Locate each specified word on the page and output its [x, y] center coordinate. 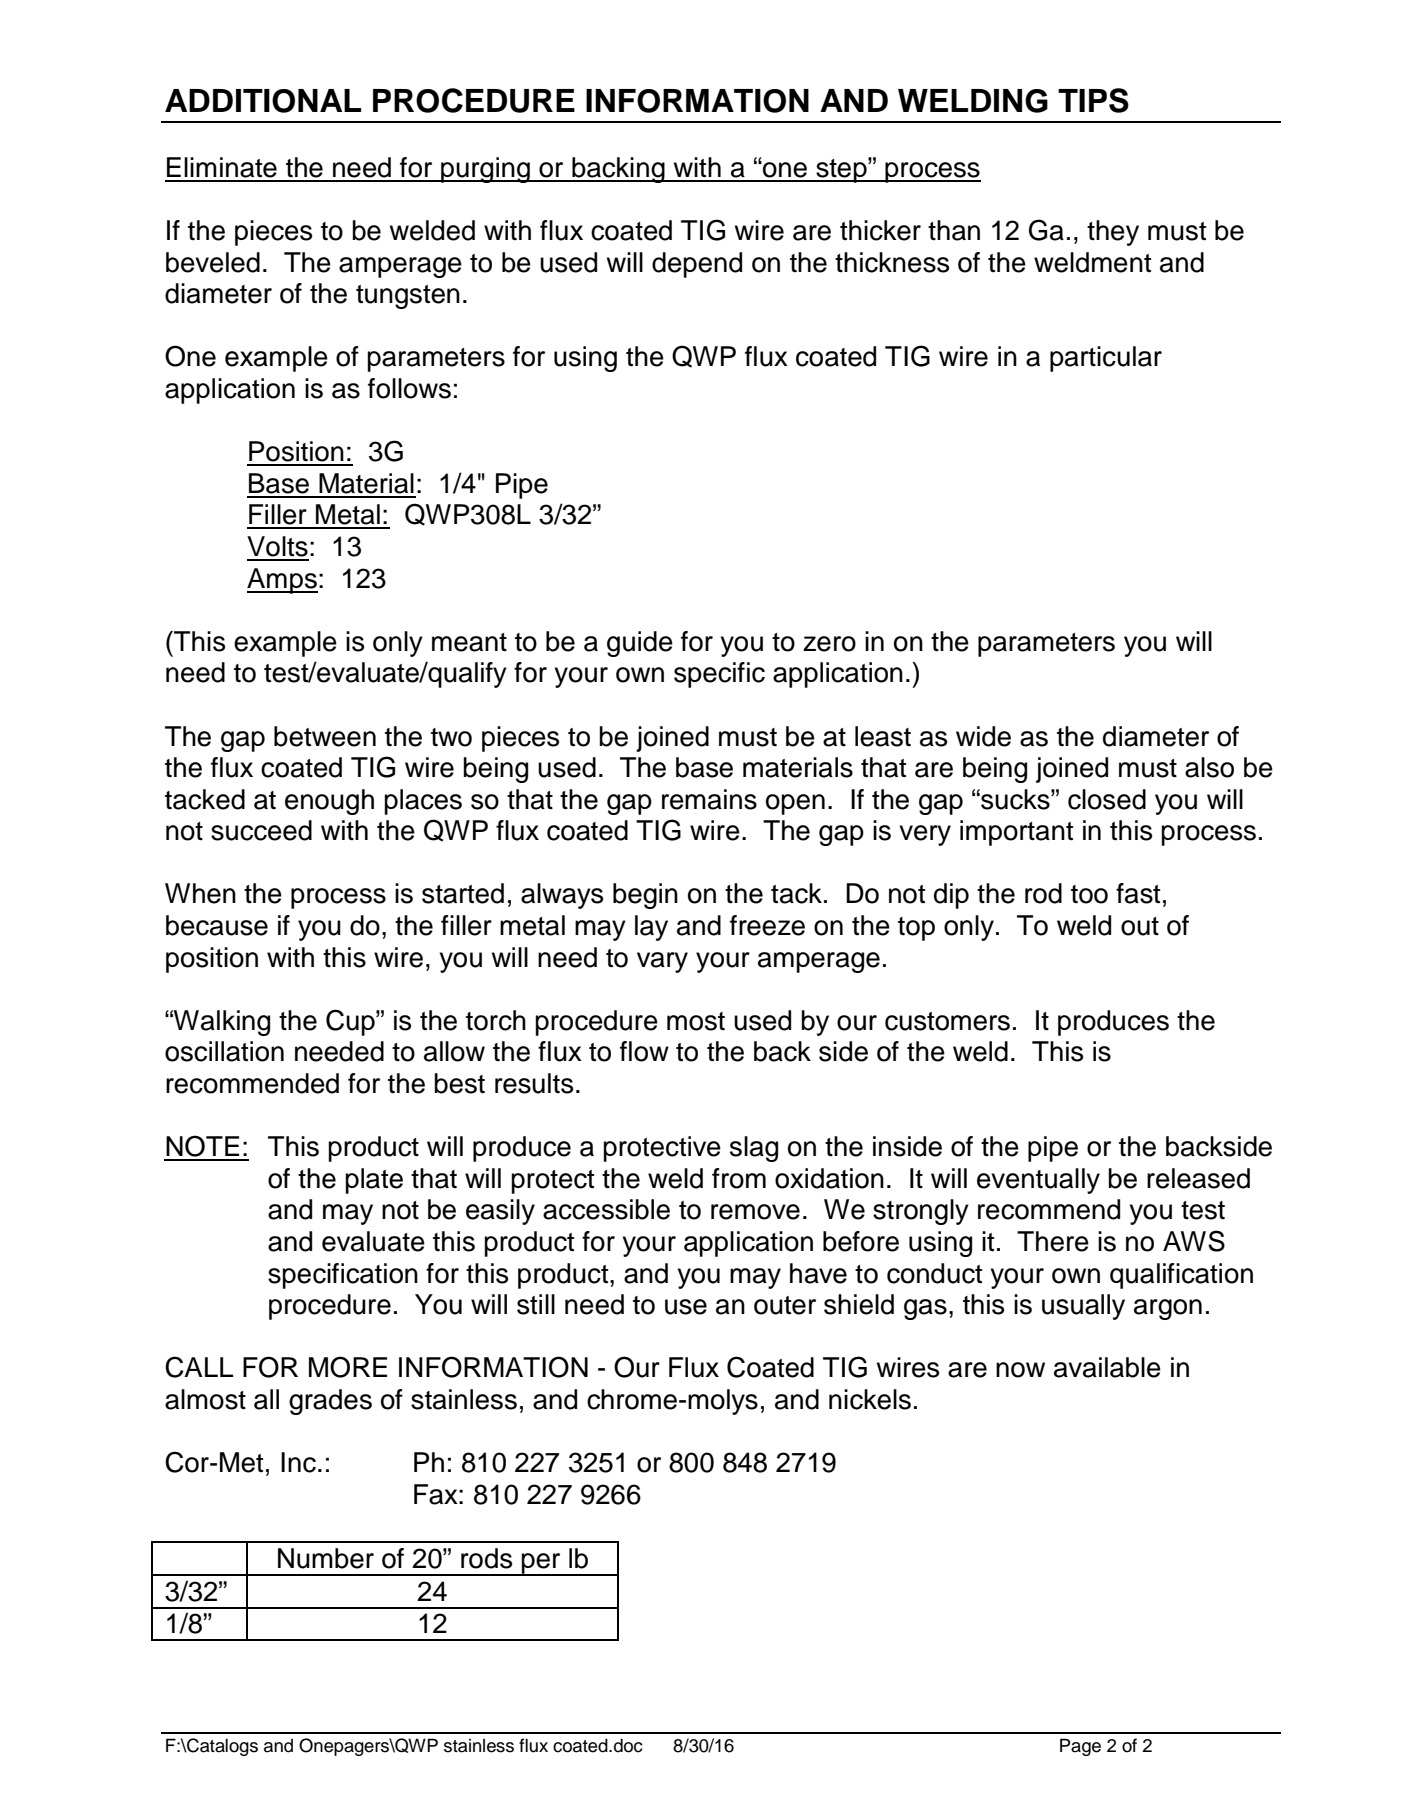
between [325, 736]
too [1089, 894]
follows [409, 388]
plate [374, 1181]
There [1053, 1241]
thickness [892, 262]
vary [662, 962]
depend [697, 265]
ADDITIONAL [263, 101]
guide [640, 644]
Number [326, 1558]
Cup [351, 1022]
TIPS [1093, 100]
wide [983, 736]
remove [755, 1212]
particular [1106, 359]
